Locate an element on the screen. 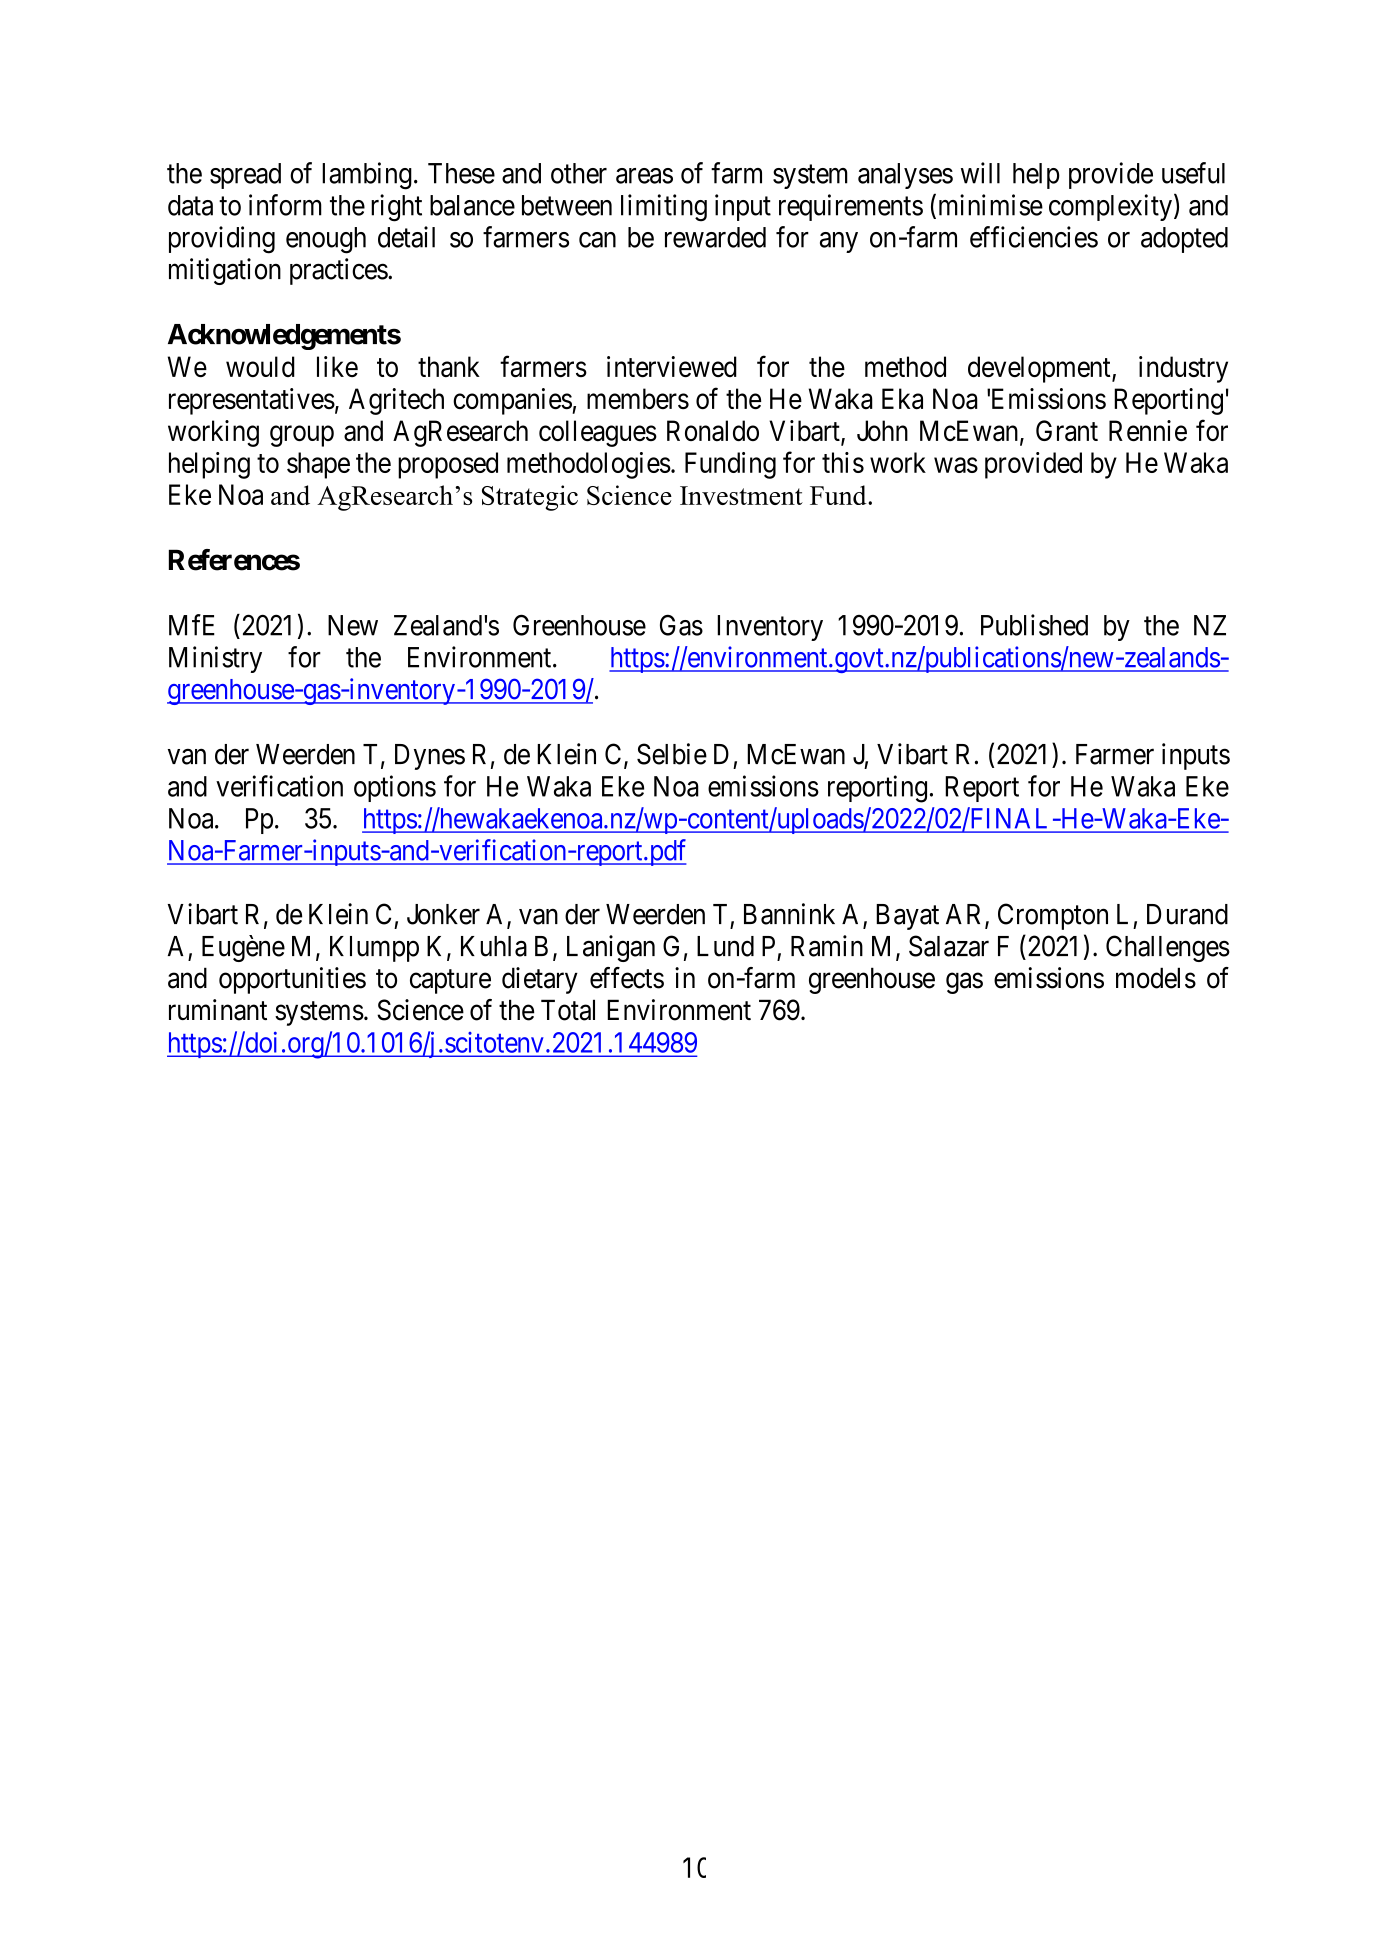  ruminant is located at coordinates (218, 1010).
